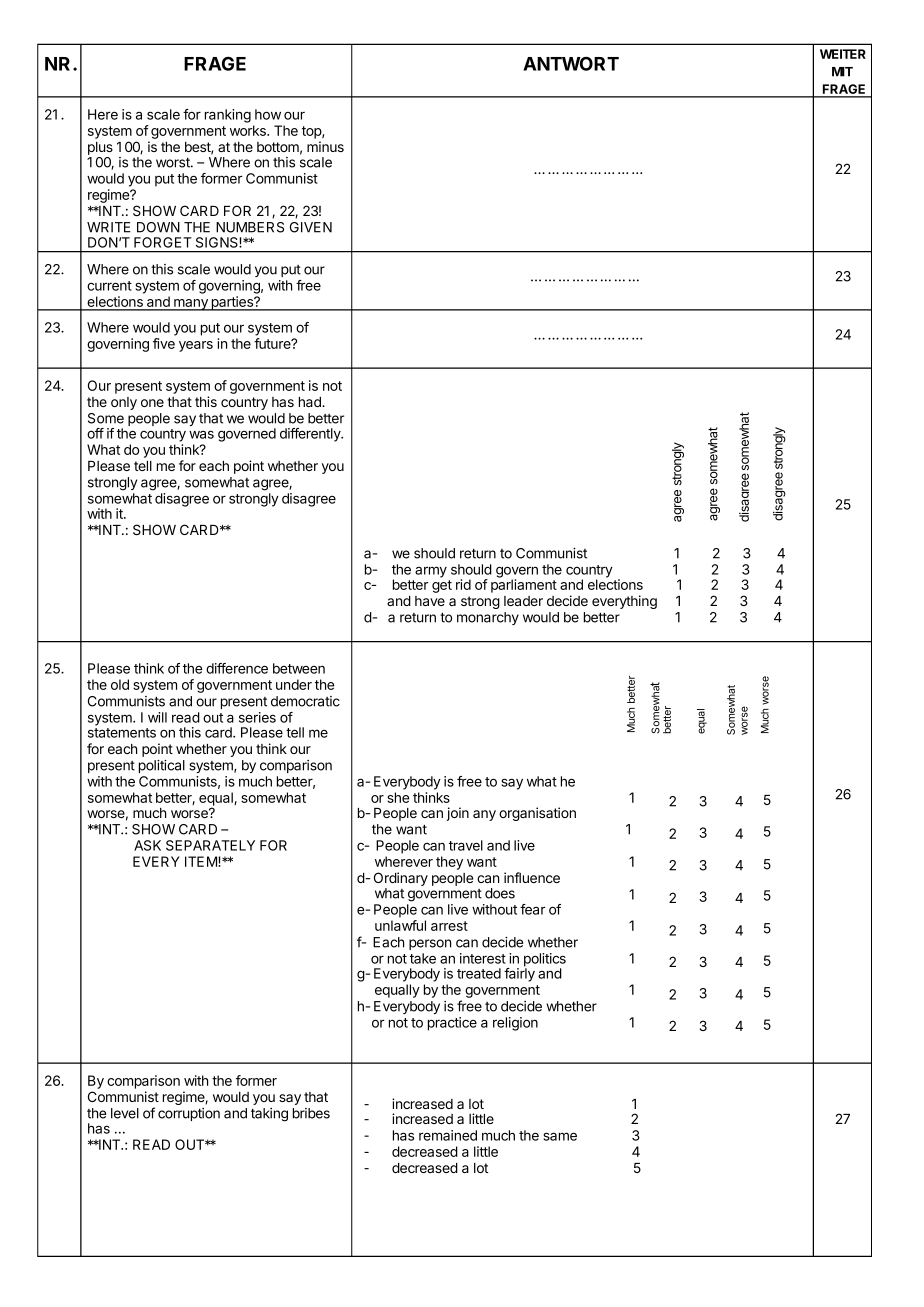  Describe the element at coordinates (228, 116) in the page. I see `ranking` at that location.
